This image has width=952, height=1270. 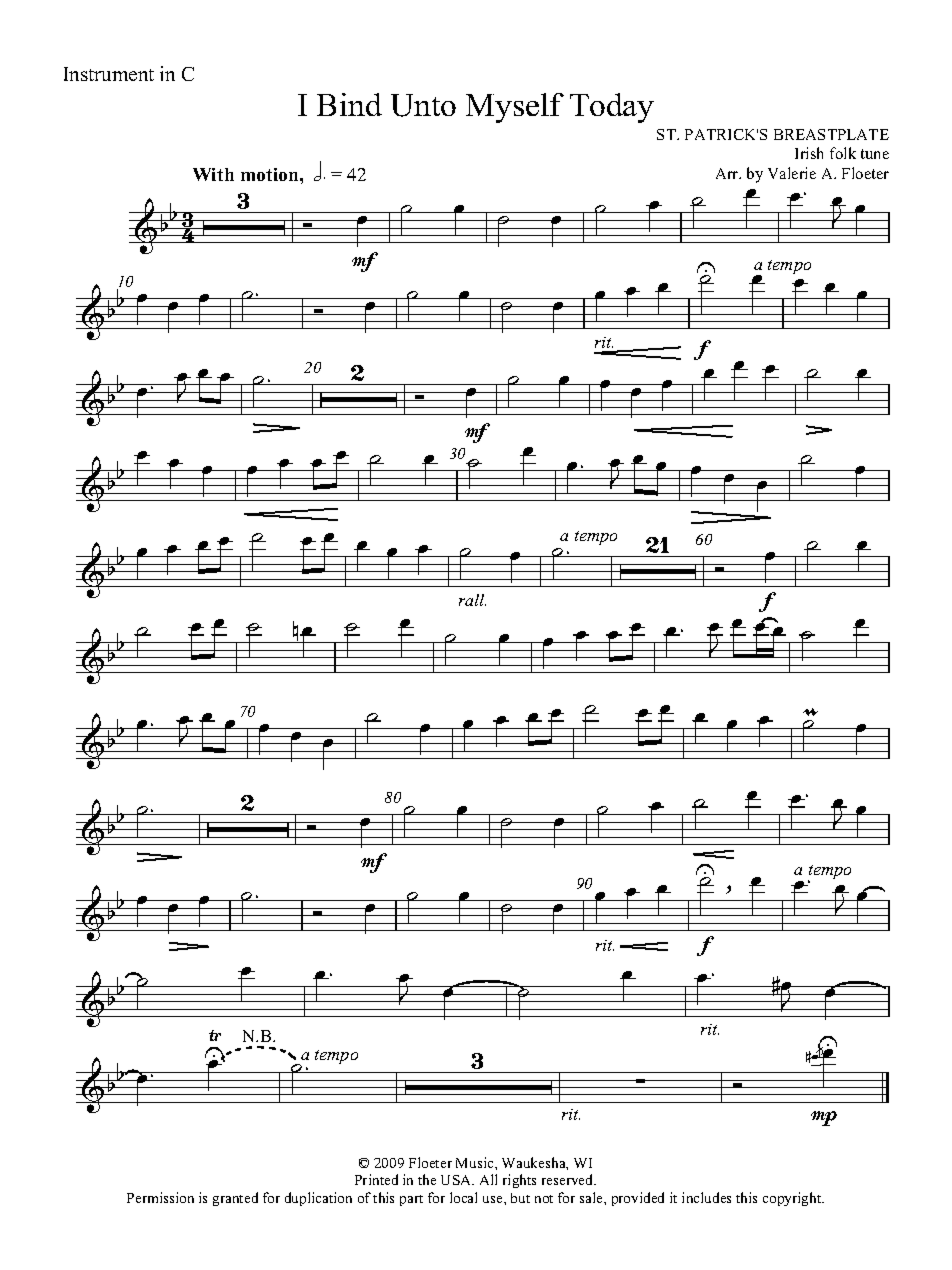 What do you see at coordinates (706, 1197) in the image?
I see `includes` at bounding box center [706, 1197].
